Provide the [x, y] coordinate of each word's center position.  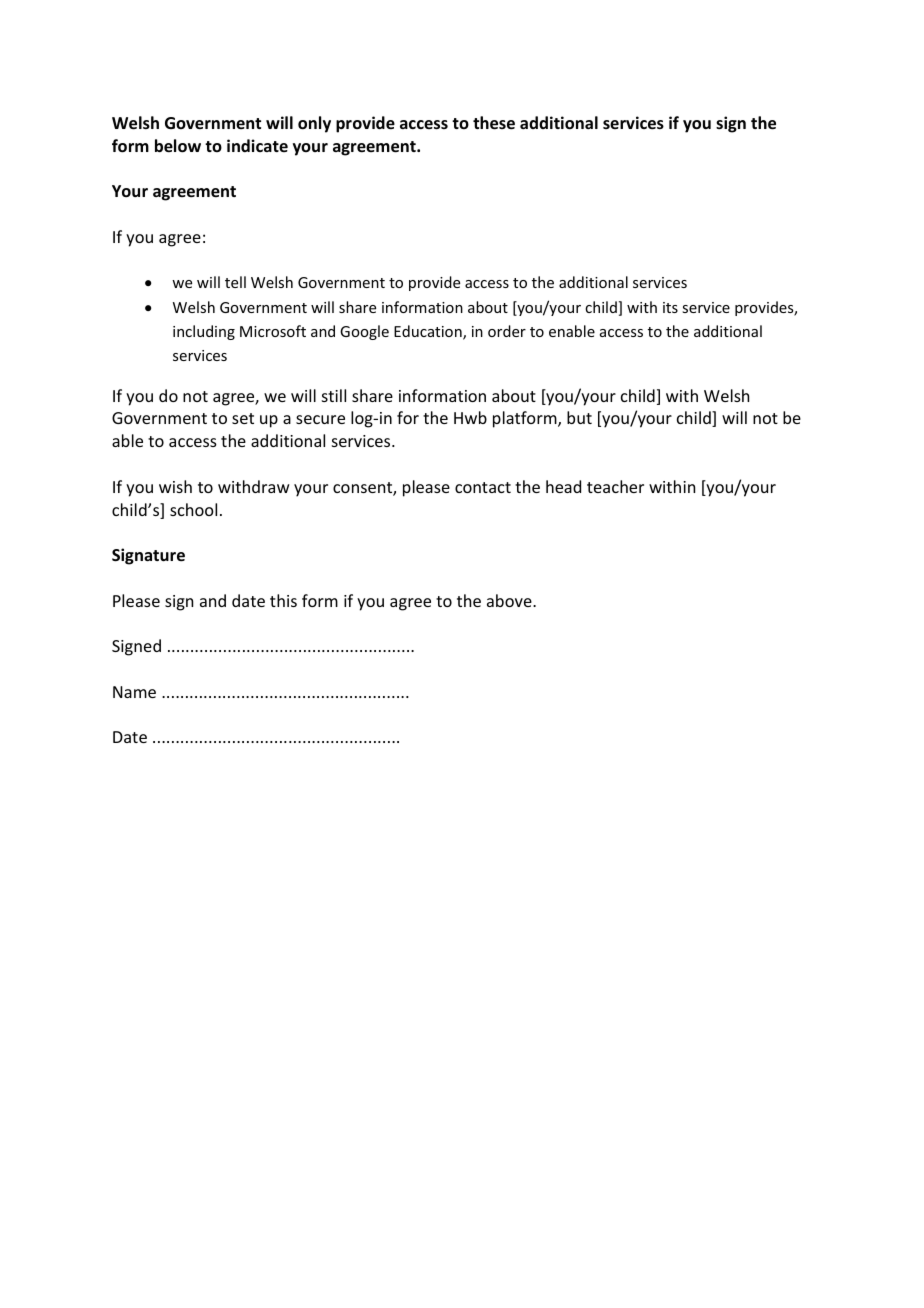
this [283, 600]
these [494, 123]
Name [134, 692]
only [314, 124]
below [178, 146]
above [510, 600]
